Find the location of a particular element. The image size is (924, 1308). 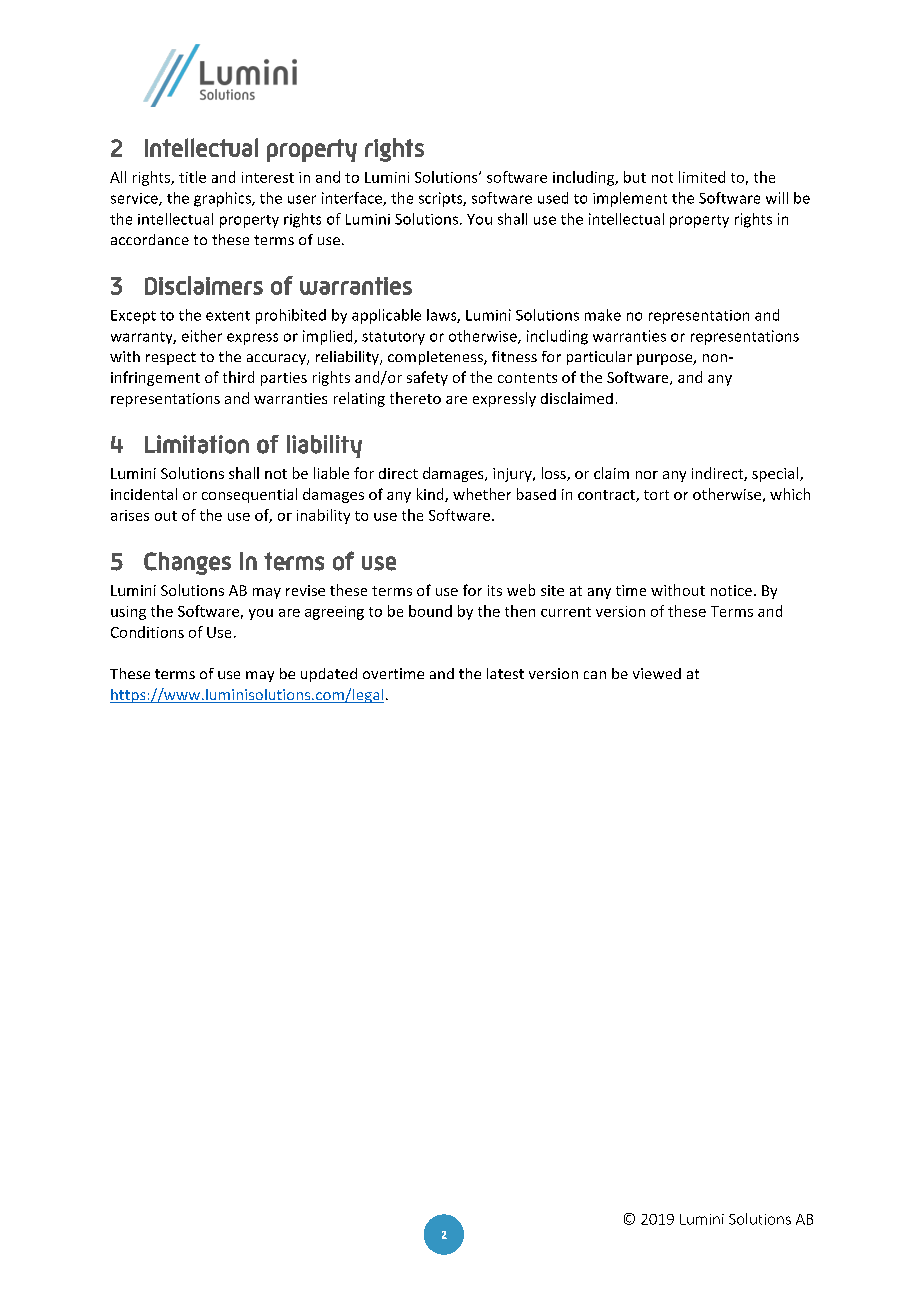

Conditions is located at coordinates (147, 632).
